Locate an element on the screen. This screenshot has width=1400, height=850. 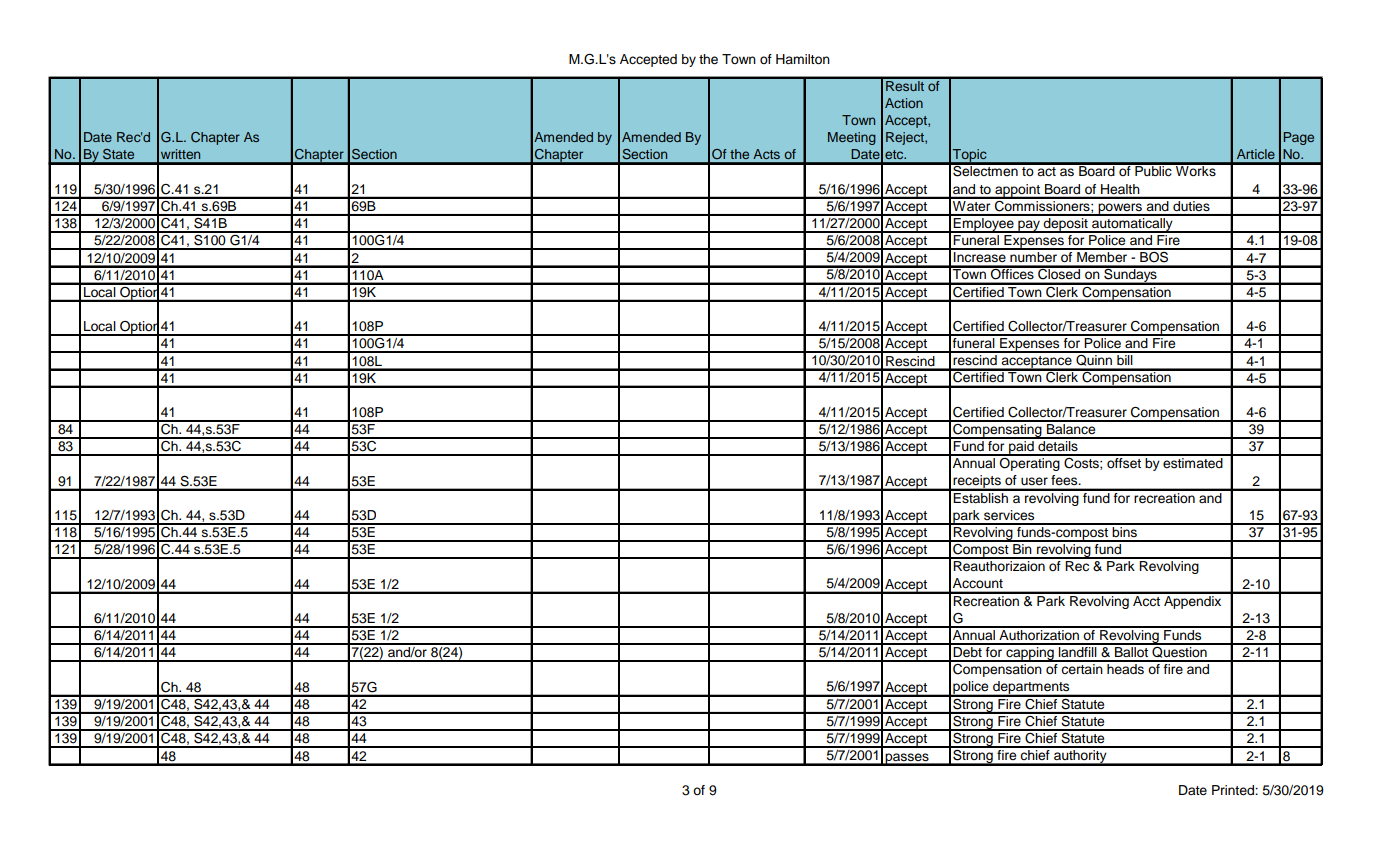
Establish is located at coordinates (981, 496).
